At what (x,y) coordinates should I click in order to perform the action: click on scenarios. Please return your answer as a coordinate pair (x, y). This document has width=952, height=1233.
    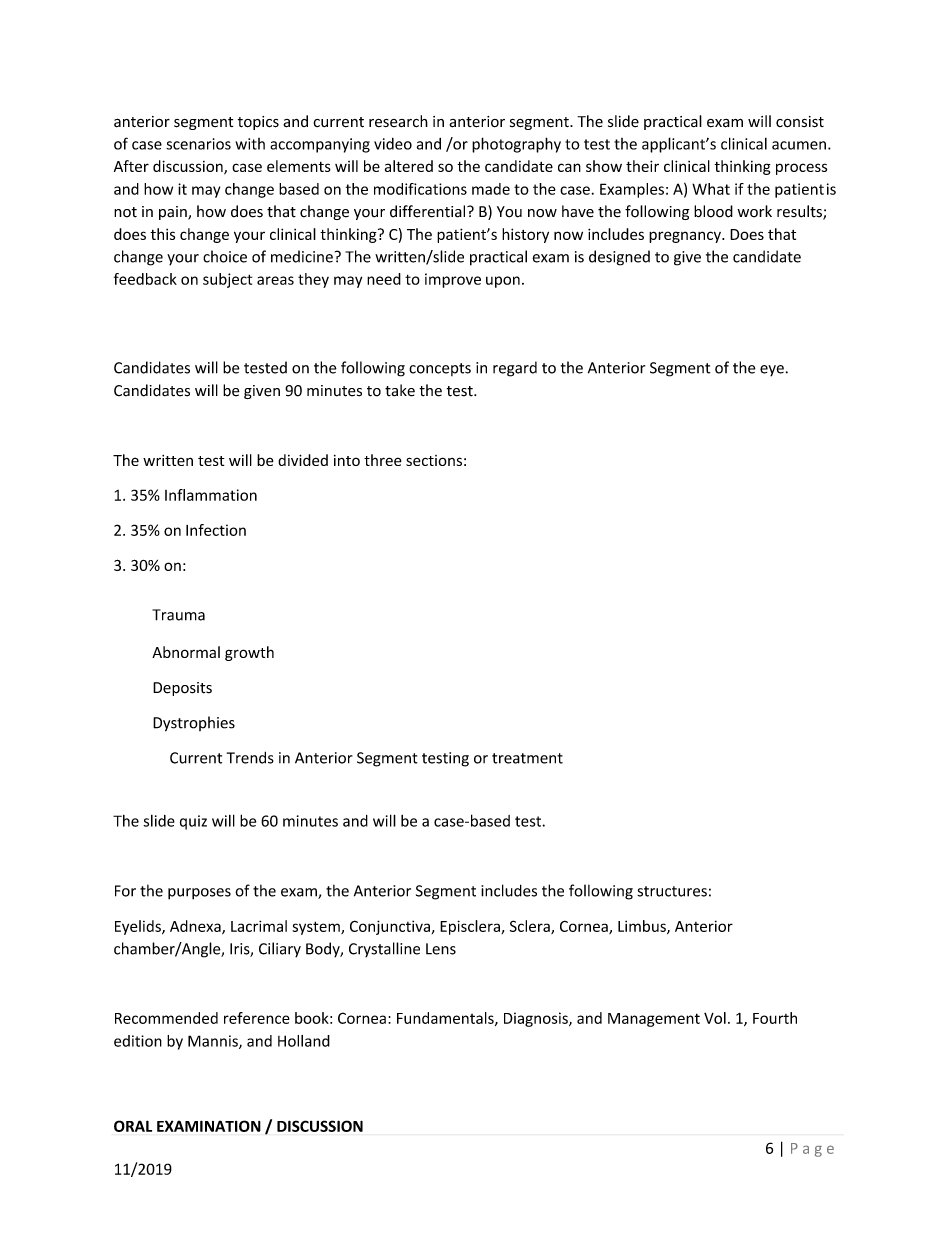
    Looking at the image, I should click on (198, 144).
